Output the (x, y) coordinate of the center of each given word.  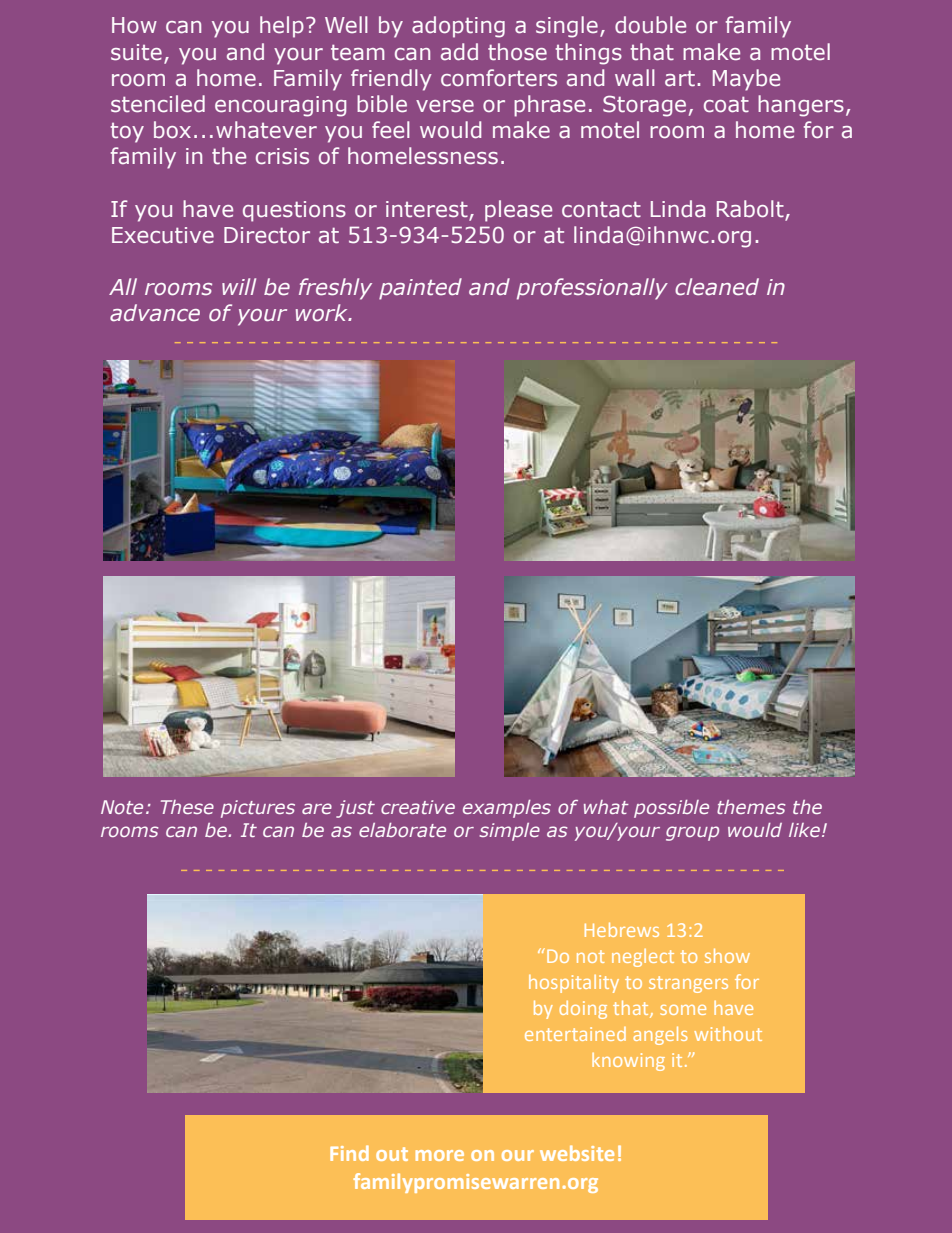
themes (751, 807)
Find (349, 1153)
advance (155, 313)
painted (420, 289)
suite (136, 52)
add (459, 52)
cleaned (717, 287)
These (187, 807)
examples (507, 809)
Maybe (746, 80)
